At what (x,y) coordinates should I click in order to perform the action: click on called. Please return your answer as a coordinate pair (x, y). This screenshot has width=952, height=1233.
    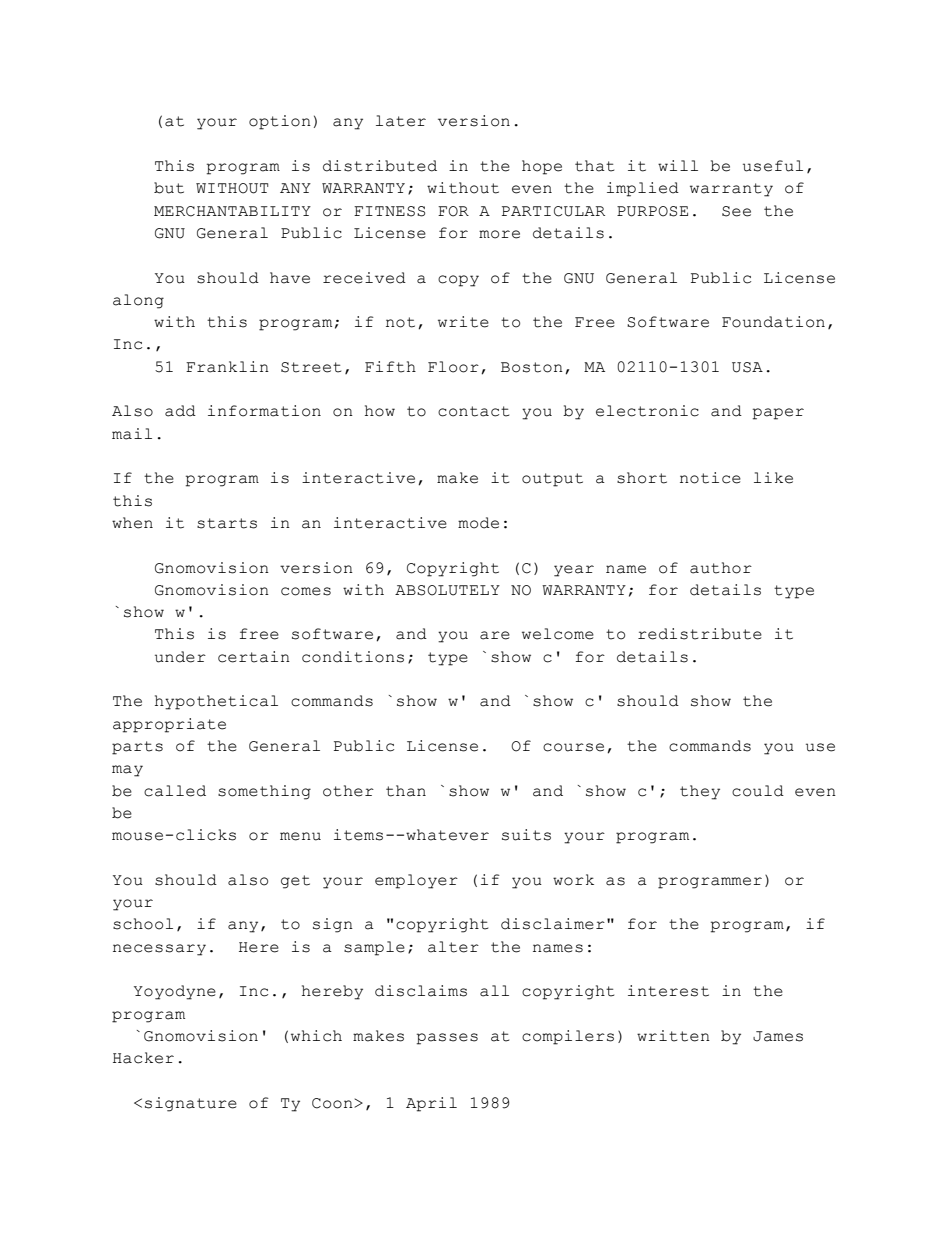
    Looking at the image, I should click on (175, 791).
